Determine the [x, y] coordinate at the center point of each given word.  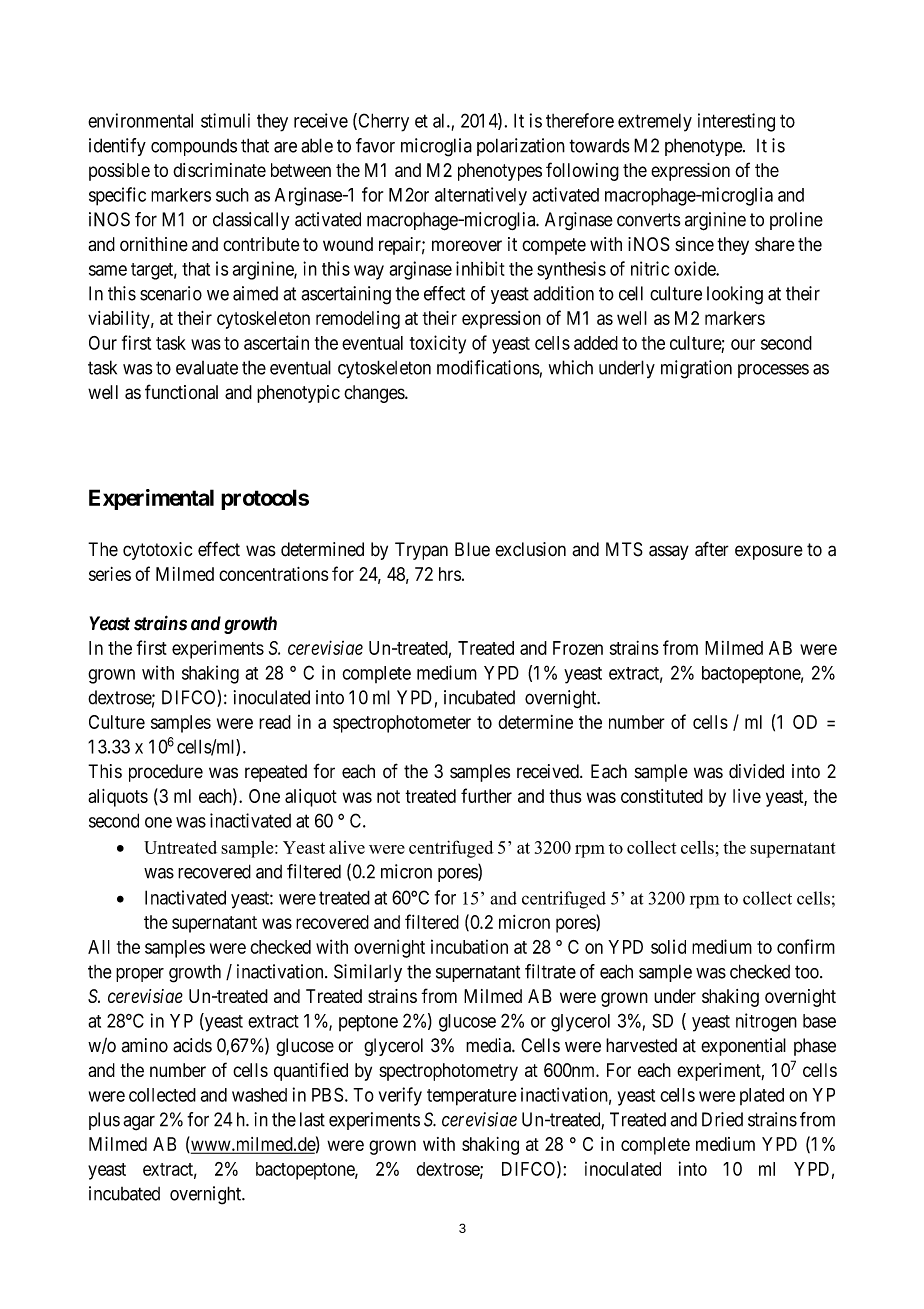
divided [756, 771]
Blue [472, 549]
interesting [736, 122]
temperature [472, 1097]
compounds [194, 147]
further [486, 795]
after [712, 549]
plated [762, 1096]
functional [181, 392]
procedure [166, 773]
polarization [521, 147]
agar [139, 1123]
